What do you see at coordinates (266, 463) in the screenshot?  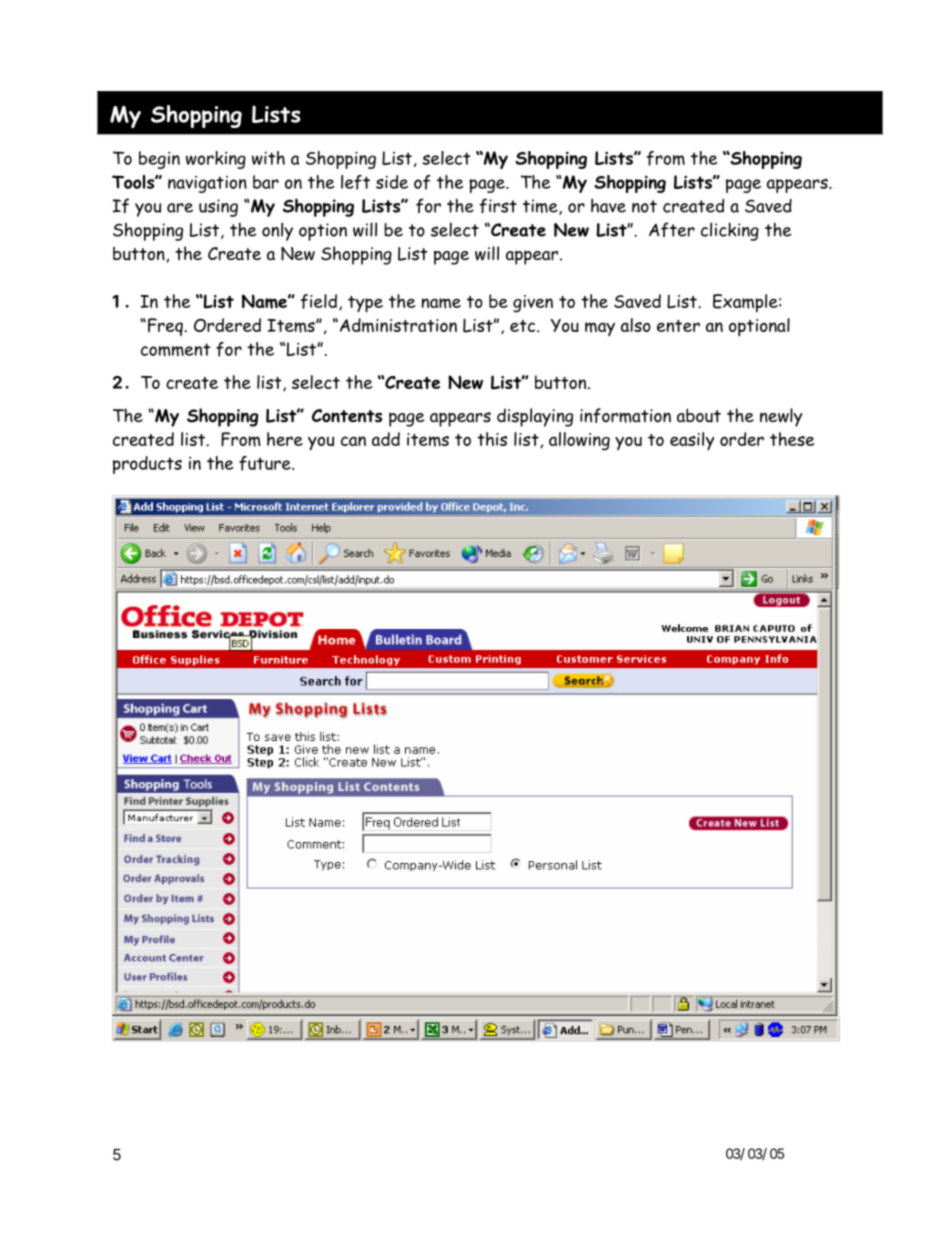 I see `future` at bounding box center [266, 463].
